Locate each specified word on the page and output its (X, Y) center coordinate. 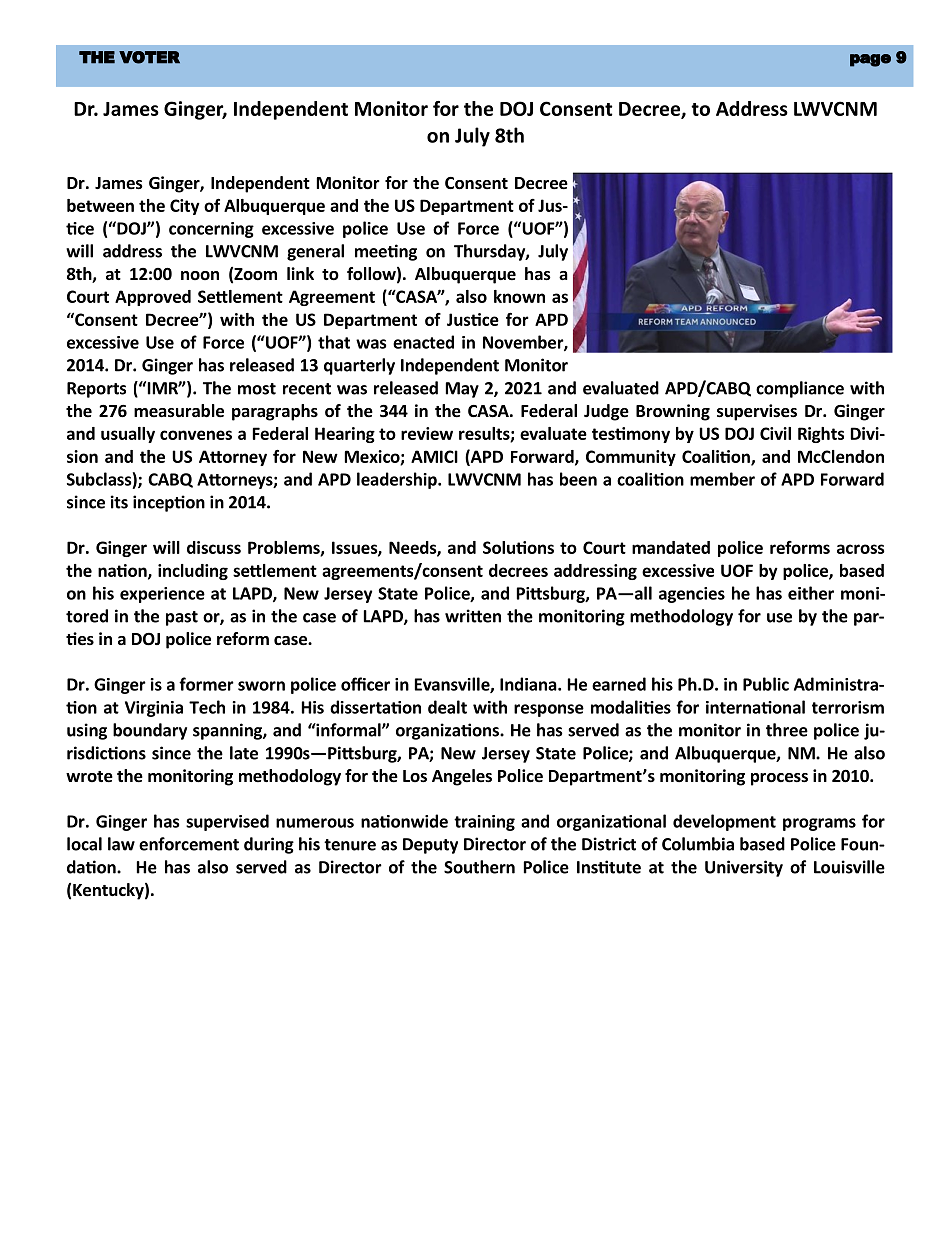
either (811, 593)
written (473, 616)
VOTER (149, 57)
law (121, 844)
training (484, 823)
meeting (386, 252)
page (870, 60)
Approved (153, 298)
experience (162, 595)
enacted (423, 342)
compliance (800, 389)
